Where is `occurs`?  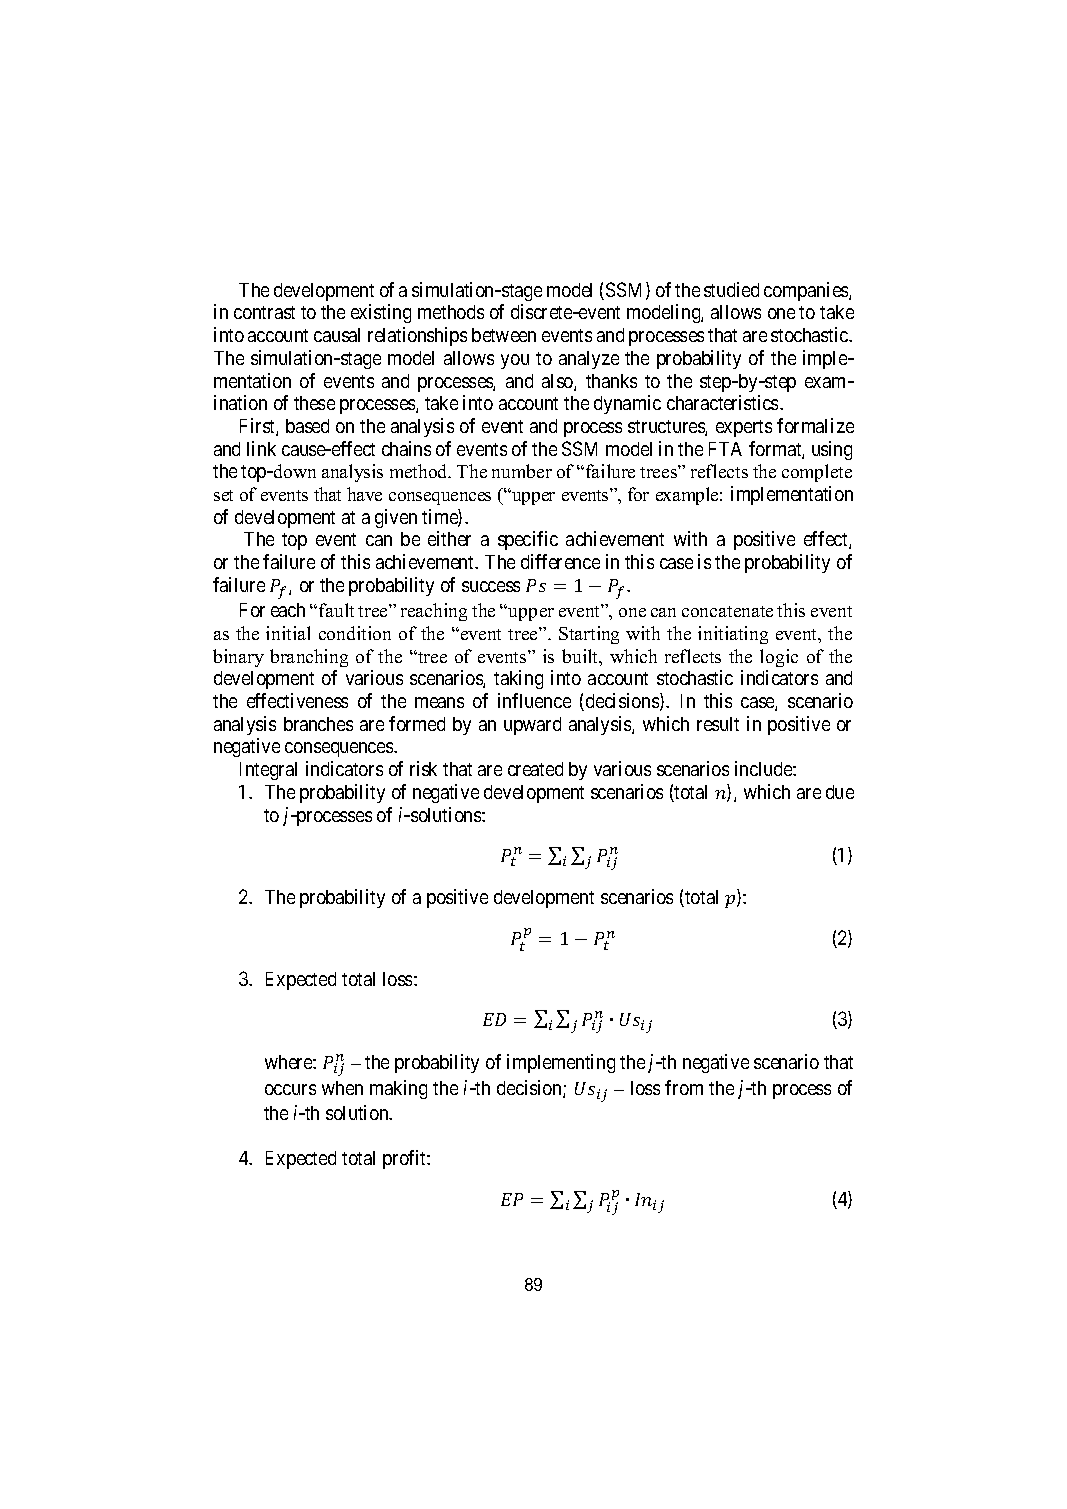 occurs is located at coordinates (290, 1089).
